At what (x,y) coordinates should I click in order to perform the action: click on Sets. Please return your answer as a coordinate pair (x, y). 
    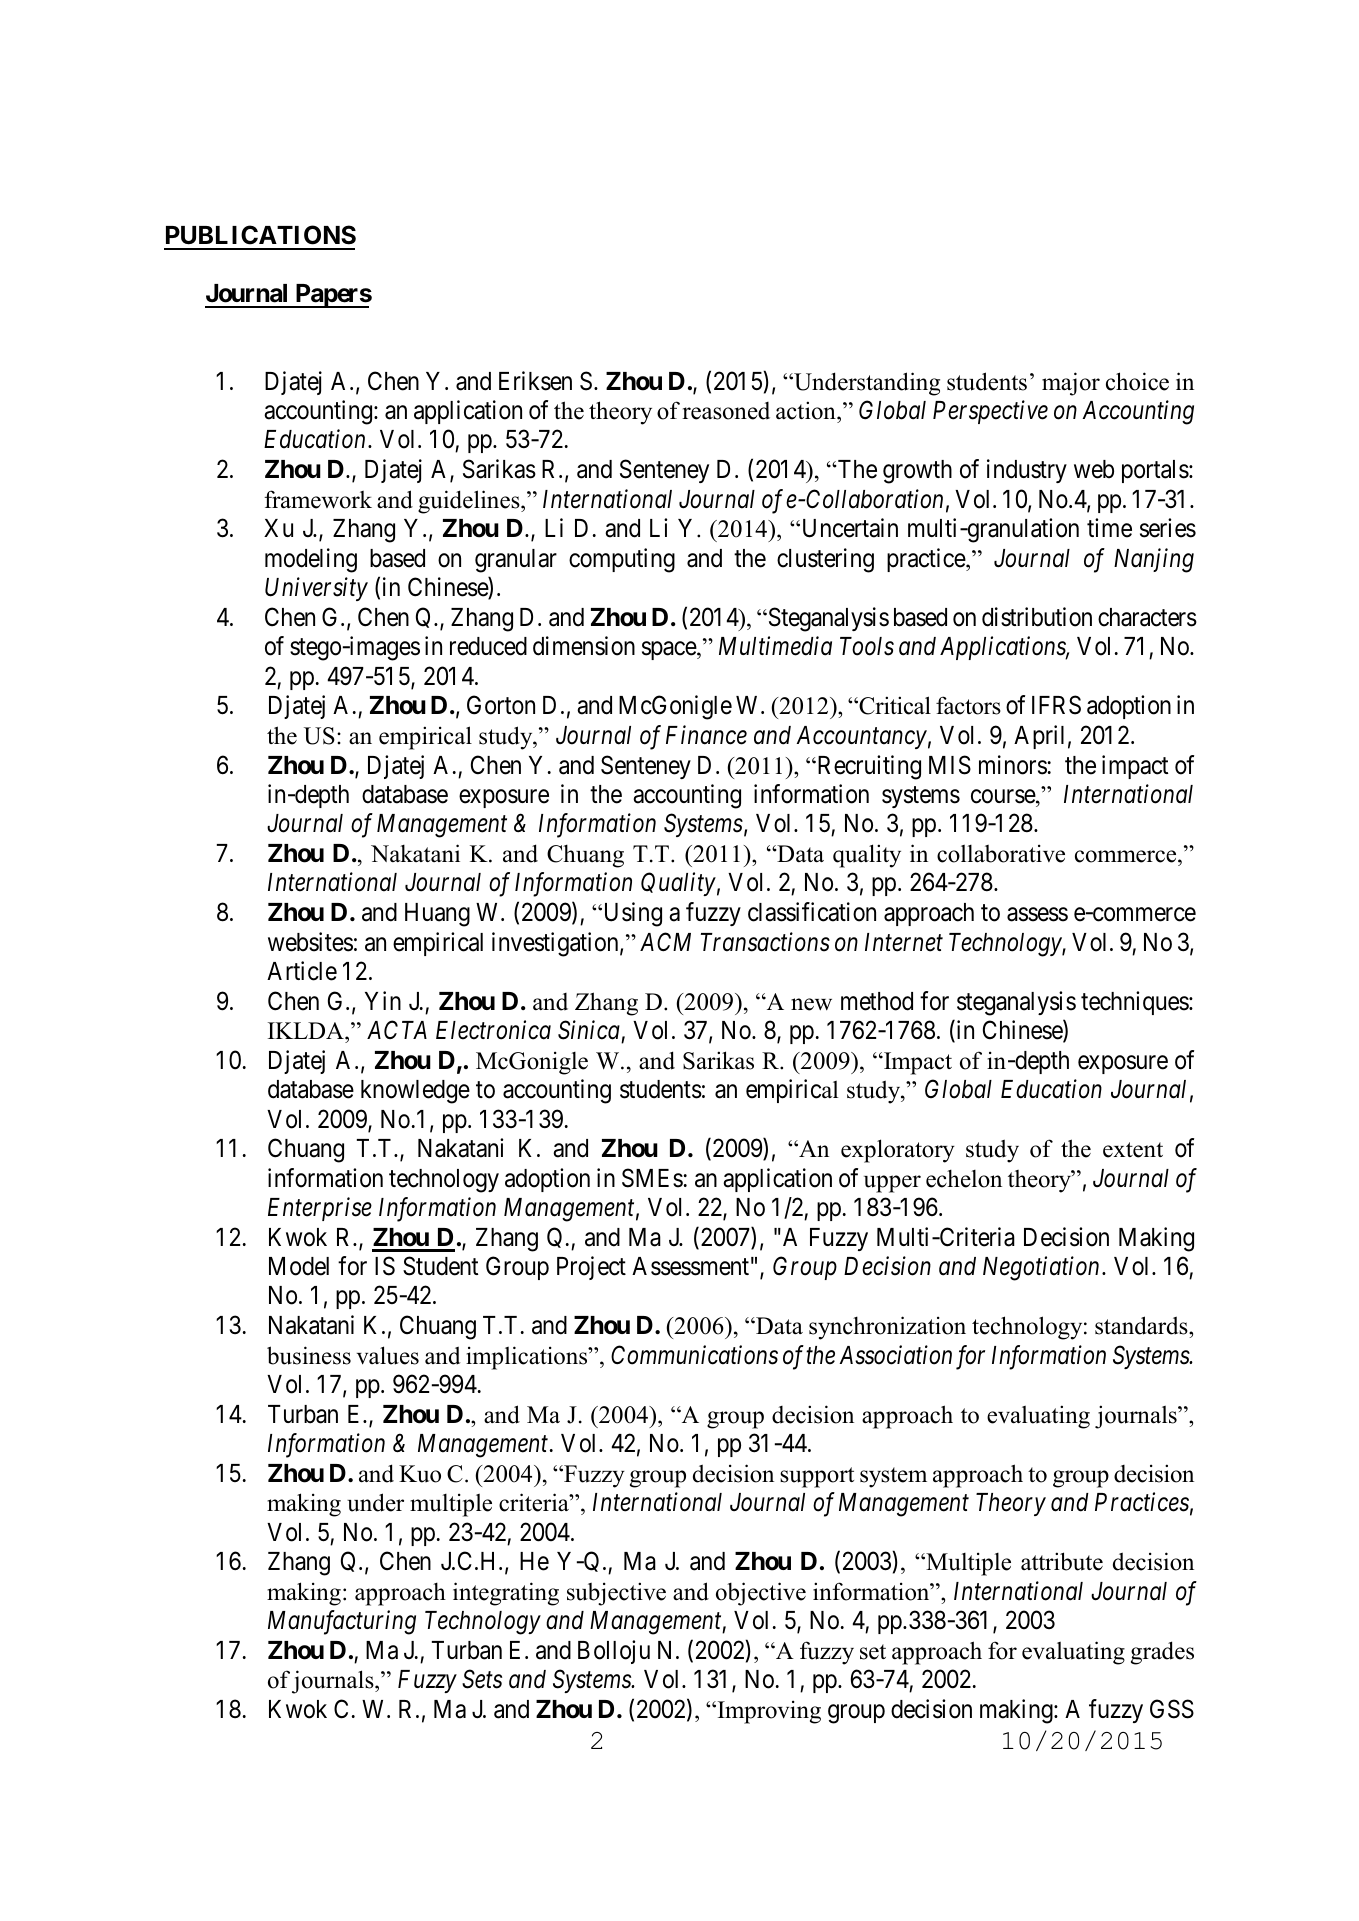
    Looking at the image, I should click on (482, 1679).
